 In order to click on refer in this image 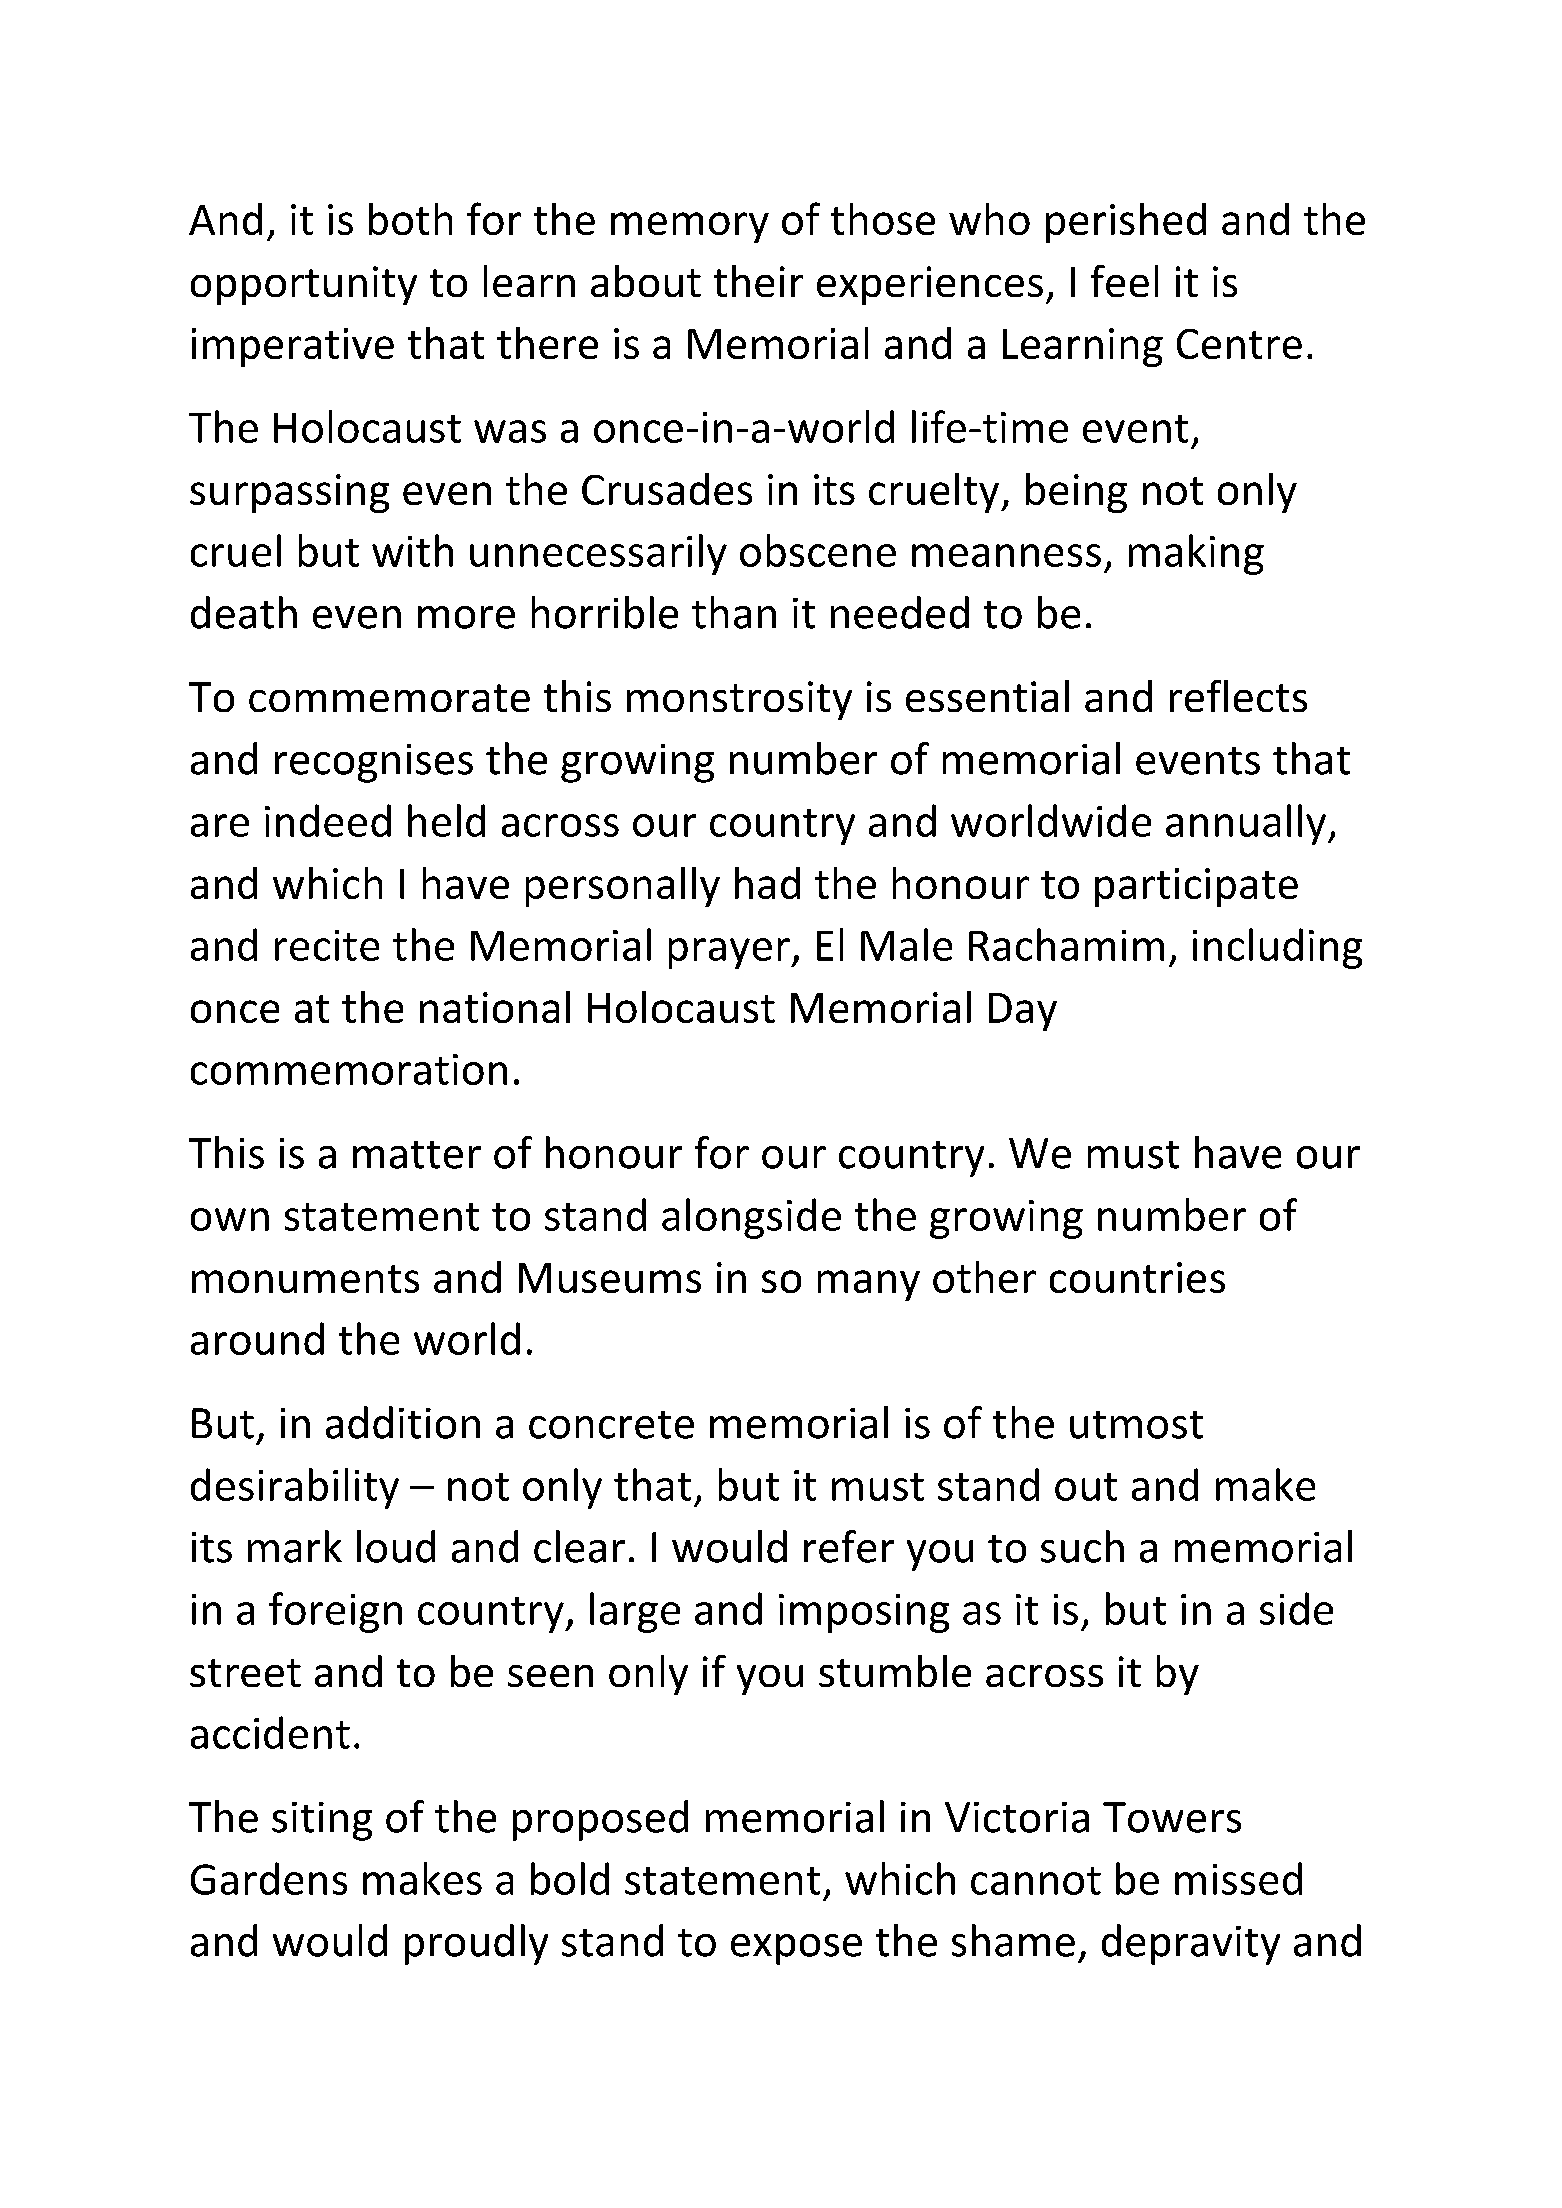, I will do `click(849, 1546)`.
